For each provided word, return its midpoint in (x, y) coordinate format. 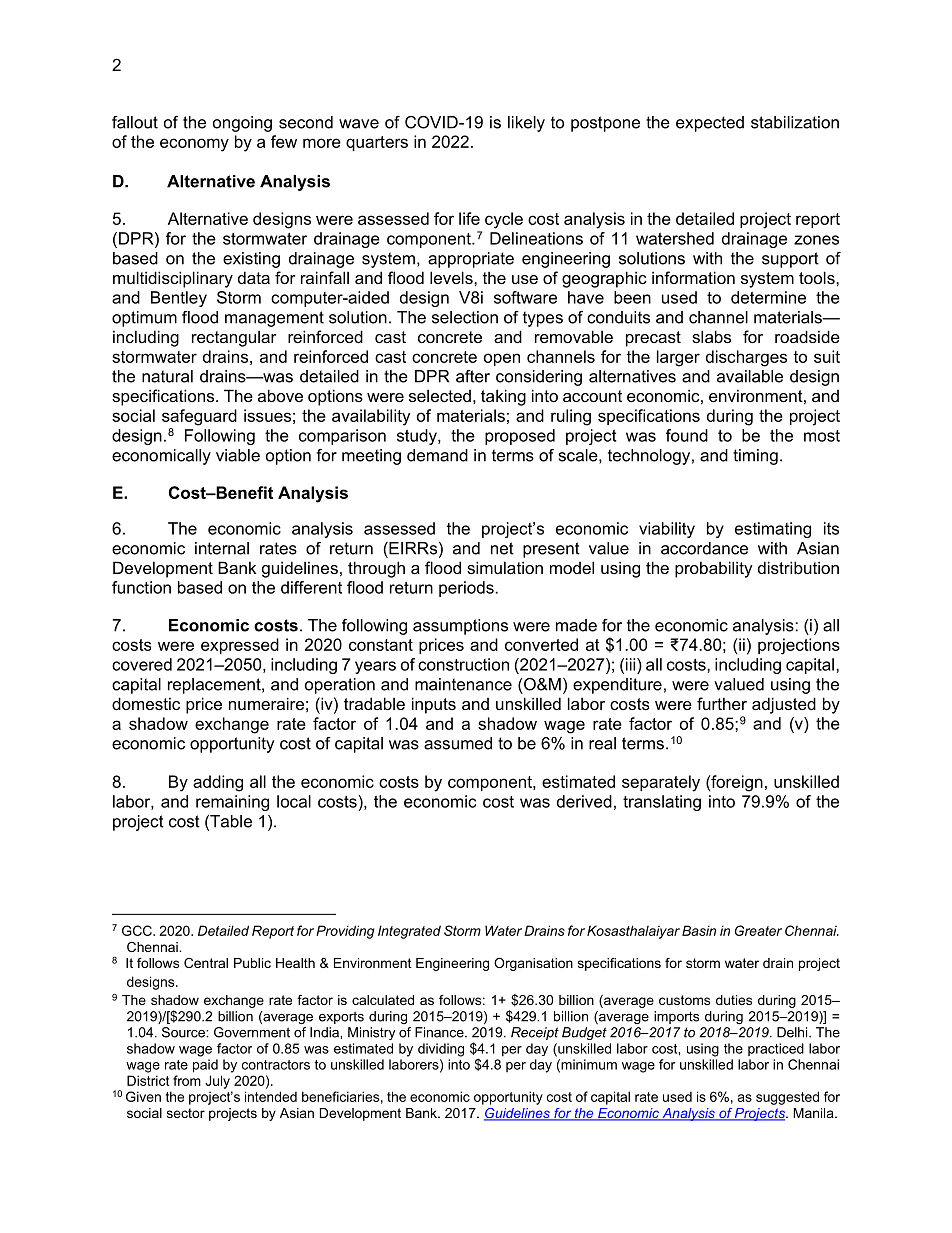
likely (526, 124)
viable (238, 455)
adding (218, 783)
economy (194, 145)
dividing (441, 1050)
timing (755, 457)
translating (662, 803)
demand (437, 455)
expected (710, 124)
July (217, 1082)
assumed (458, 743)
